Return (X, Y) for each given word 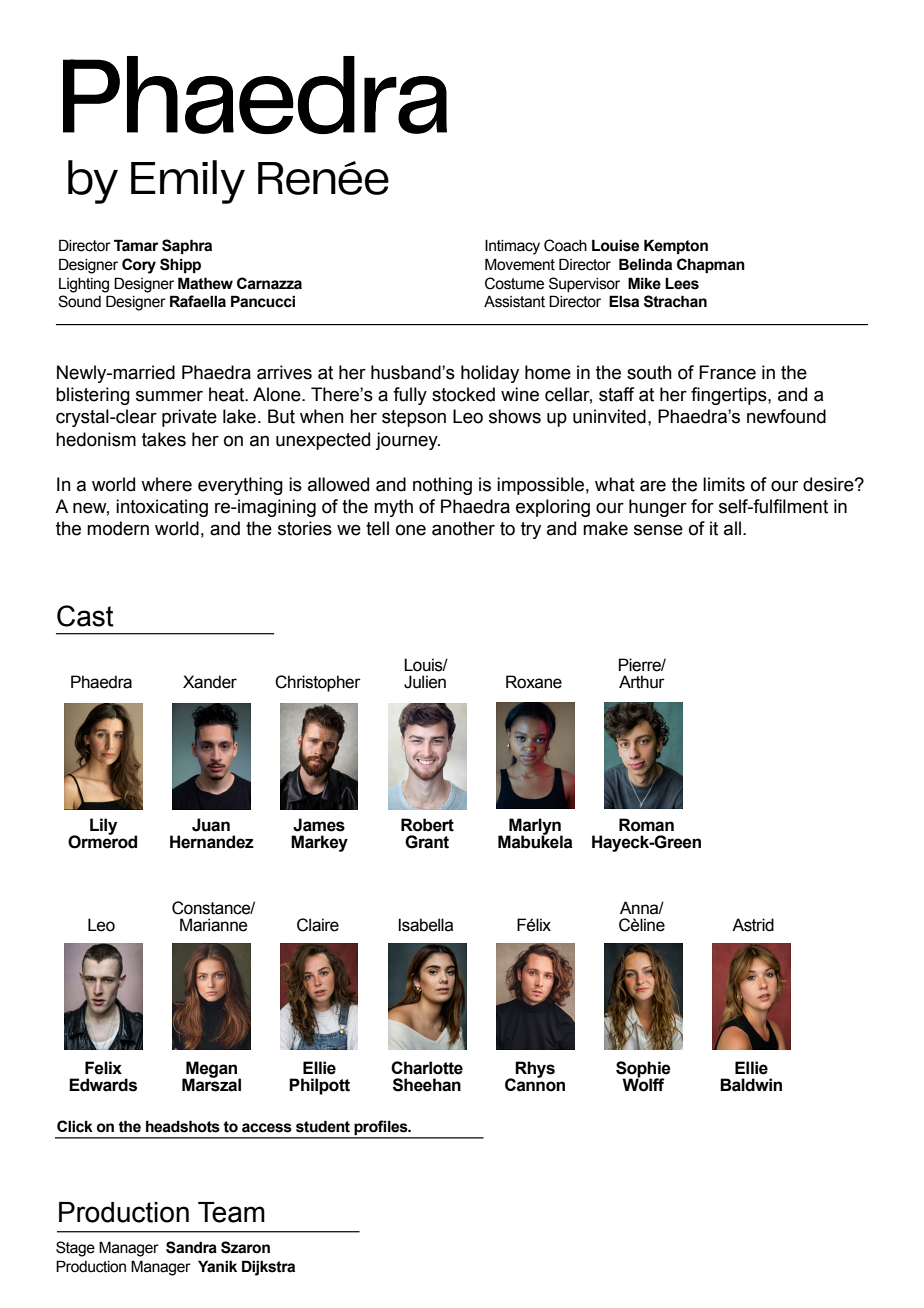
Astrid (753, 925)
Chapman (711, 265)
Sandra (191, 1247)
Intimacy (512, 247)
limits (724, 484)
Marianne (213, 925)
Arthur (642, 682)
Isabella (425, 925)
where (166, 484)
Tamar (136, 245)
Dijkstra (268, 1268)
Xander (210, 682)
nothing (442, 486)
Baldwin (751, 1085)
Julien (425, 682)
